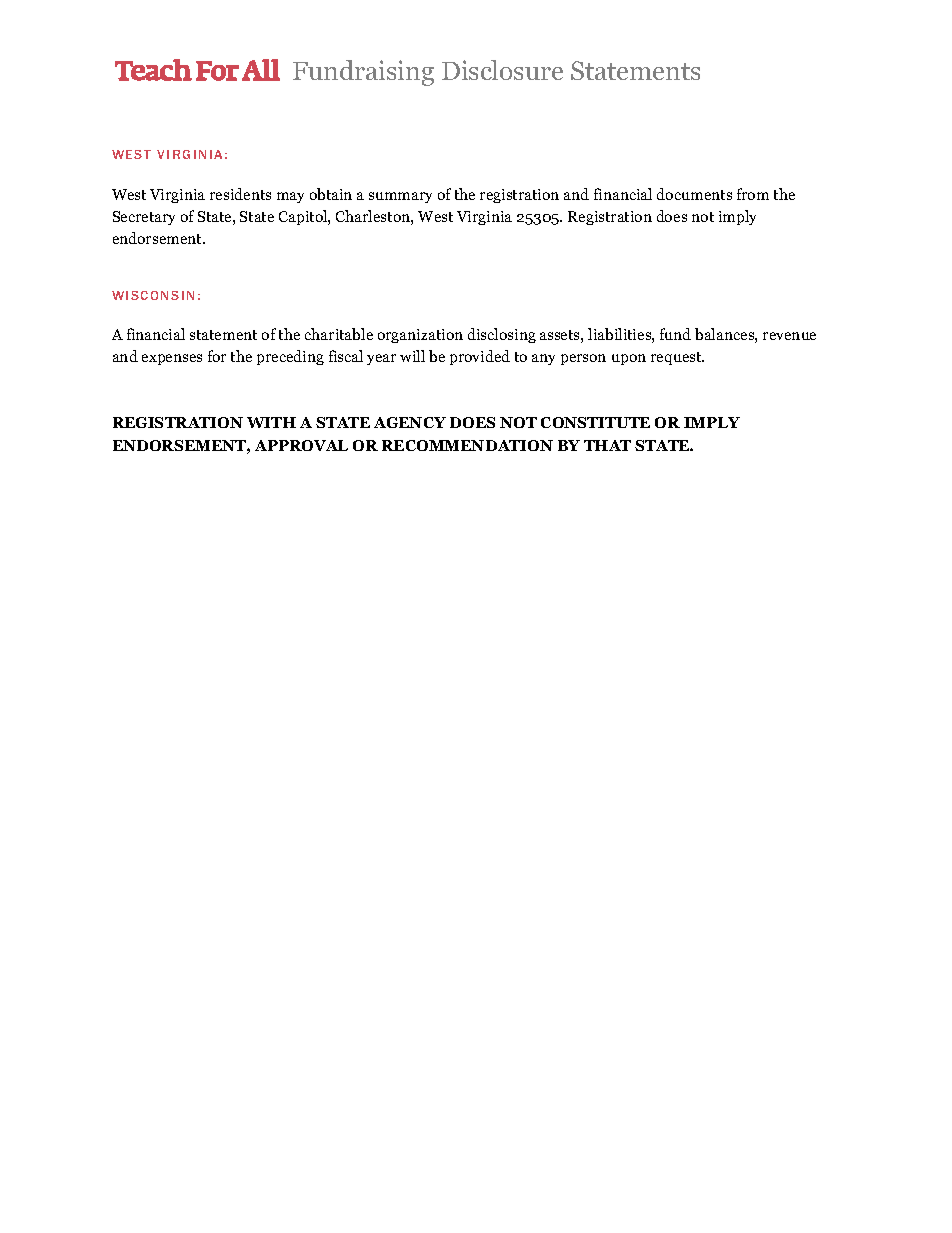 The width and height of the document is (952, 1233). What do you see at coordinates (467, 445) in the document?
I see `RECOMMENDATION` at bounding box center [467, 445].
